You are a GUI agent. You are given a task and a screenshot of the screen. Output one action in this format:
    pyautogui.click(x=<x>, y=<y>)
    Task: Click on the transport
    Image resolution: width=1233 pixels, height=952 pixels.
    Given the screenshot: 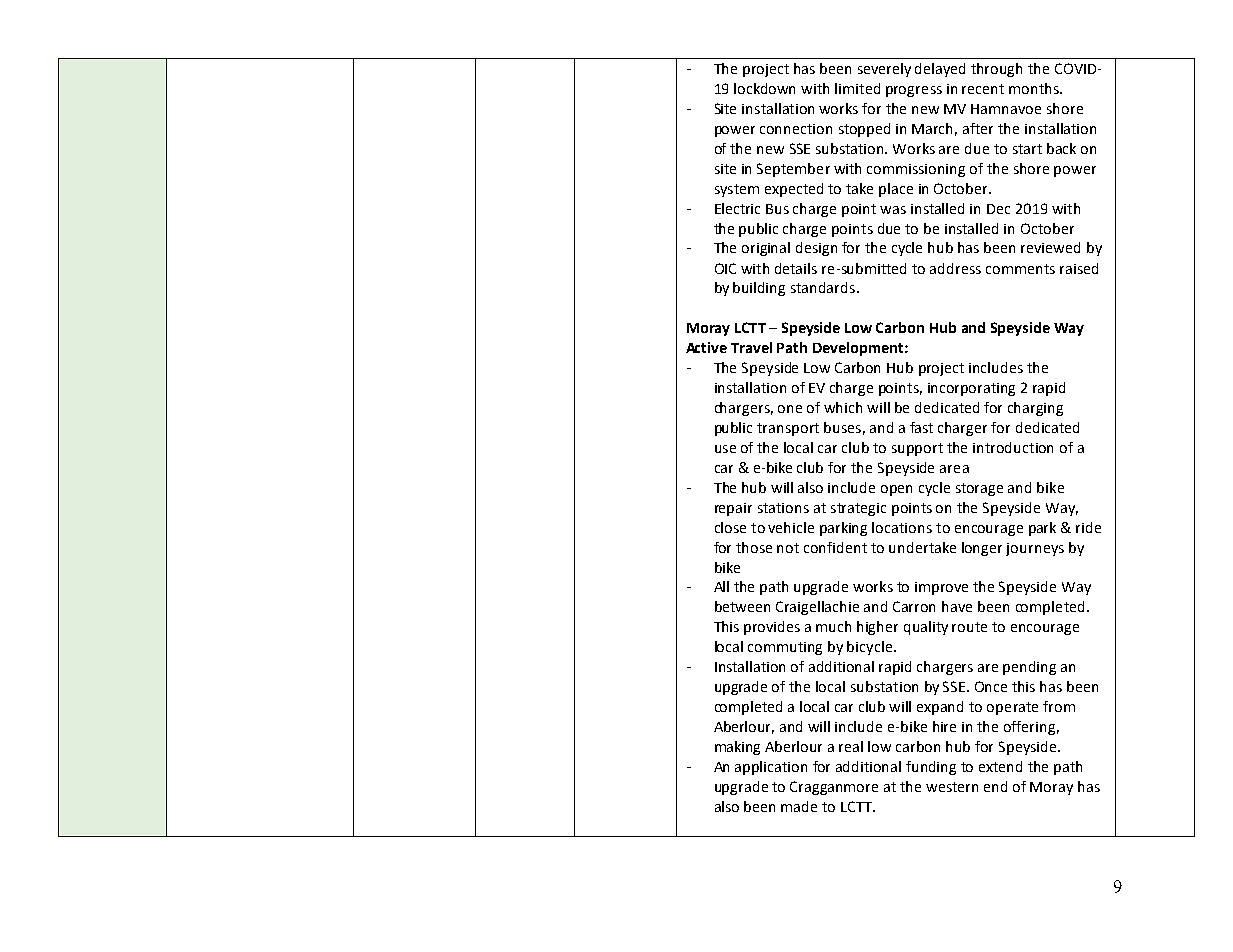 What is the action you would take?
    pyautogui.click(x=788, y=429)
